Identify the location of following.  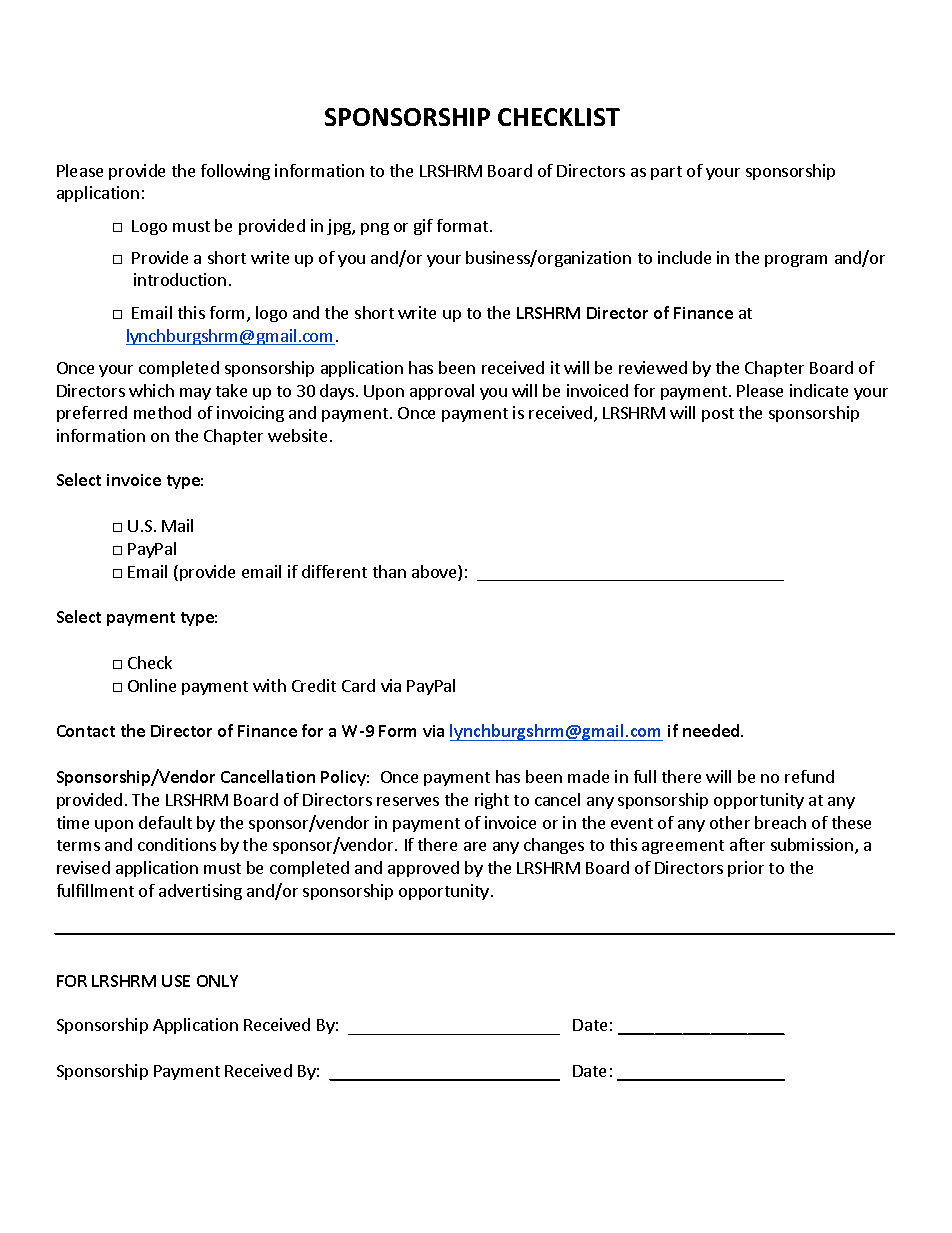
(235, 172).
